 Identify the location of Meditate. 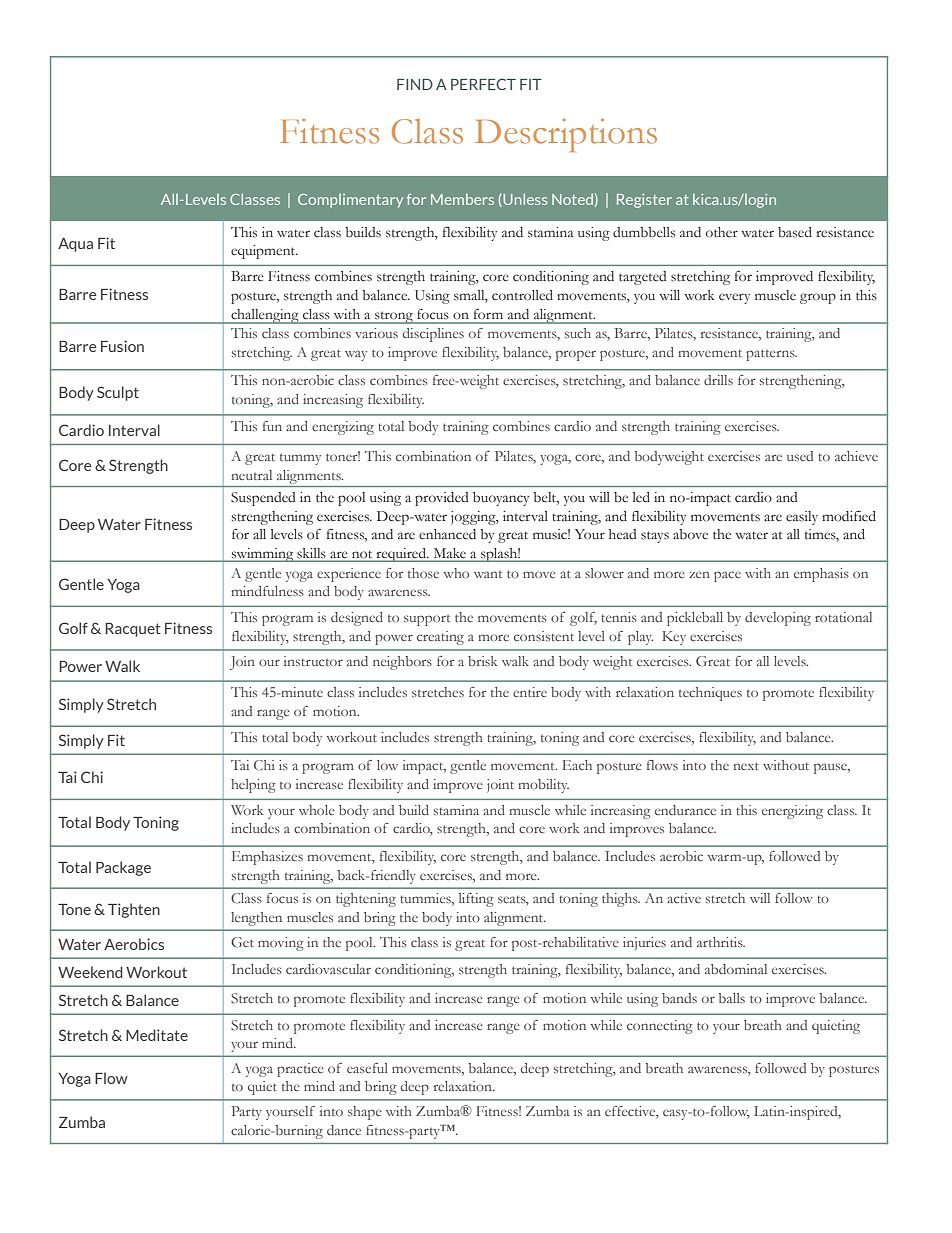
(157, 1035).
